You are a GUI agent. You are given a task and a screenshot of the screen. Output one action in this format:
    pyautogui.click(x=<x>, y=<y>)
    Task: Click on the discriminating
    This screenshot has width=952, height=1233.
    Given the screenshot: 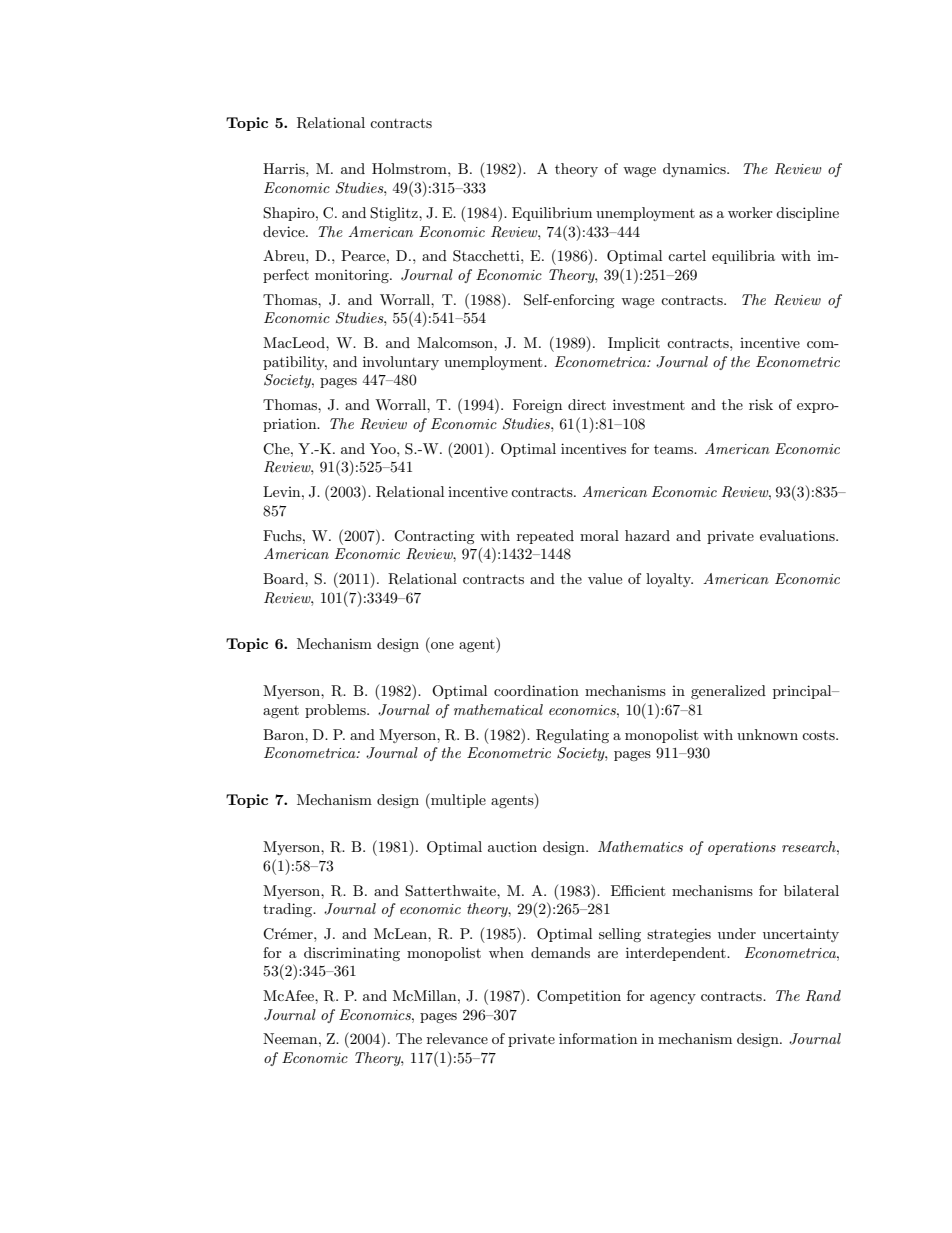 What is the action you would take?
    pyautogui.click(x=352, y=954)
